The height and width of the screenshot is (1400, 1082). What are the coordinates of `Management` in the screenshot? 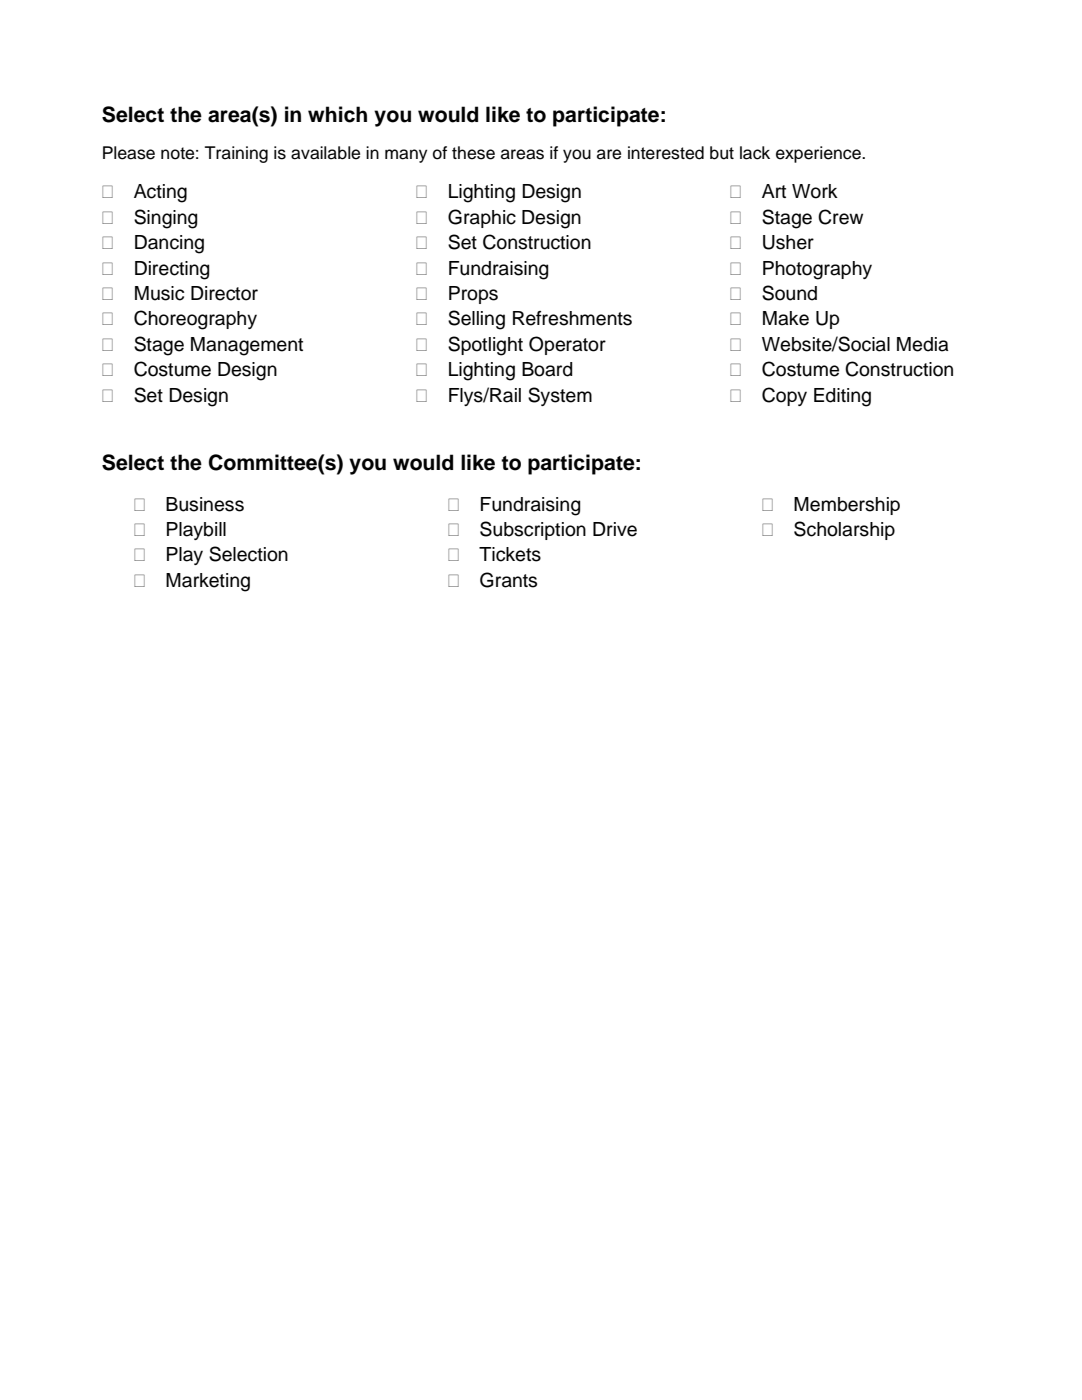 It's located at (247, 346).
